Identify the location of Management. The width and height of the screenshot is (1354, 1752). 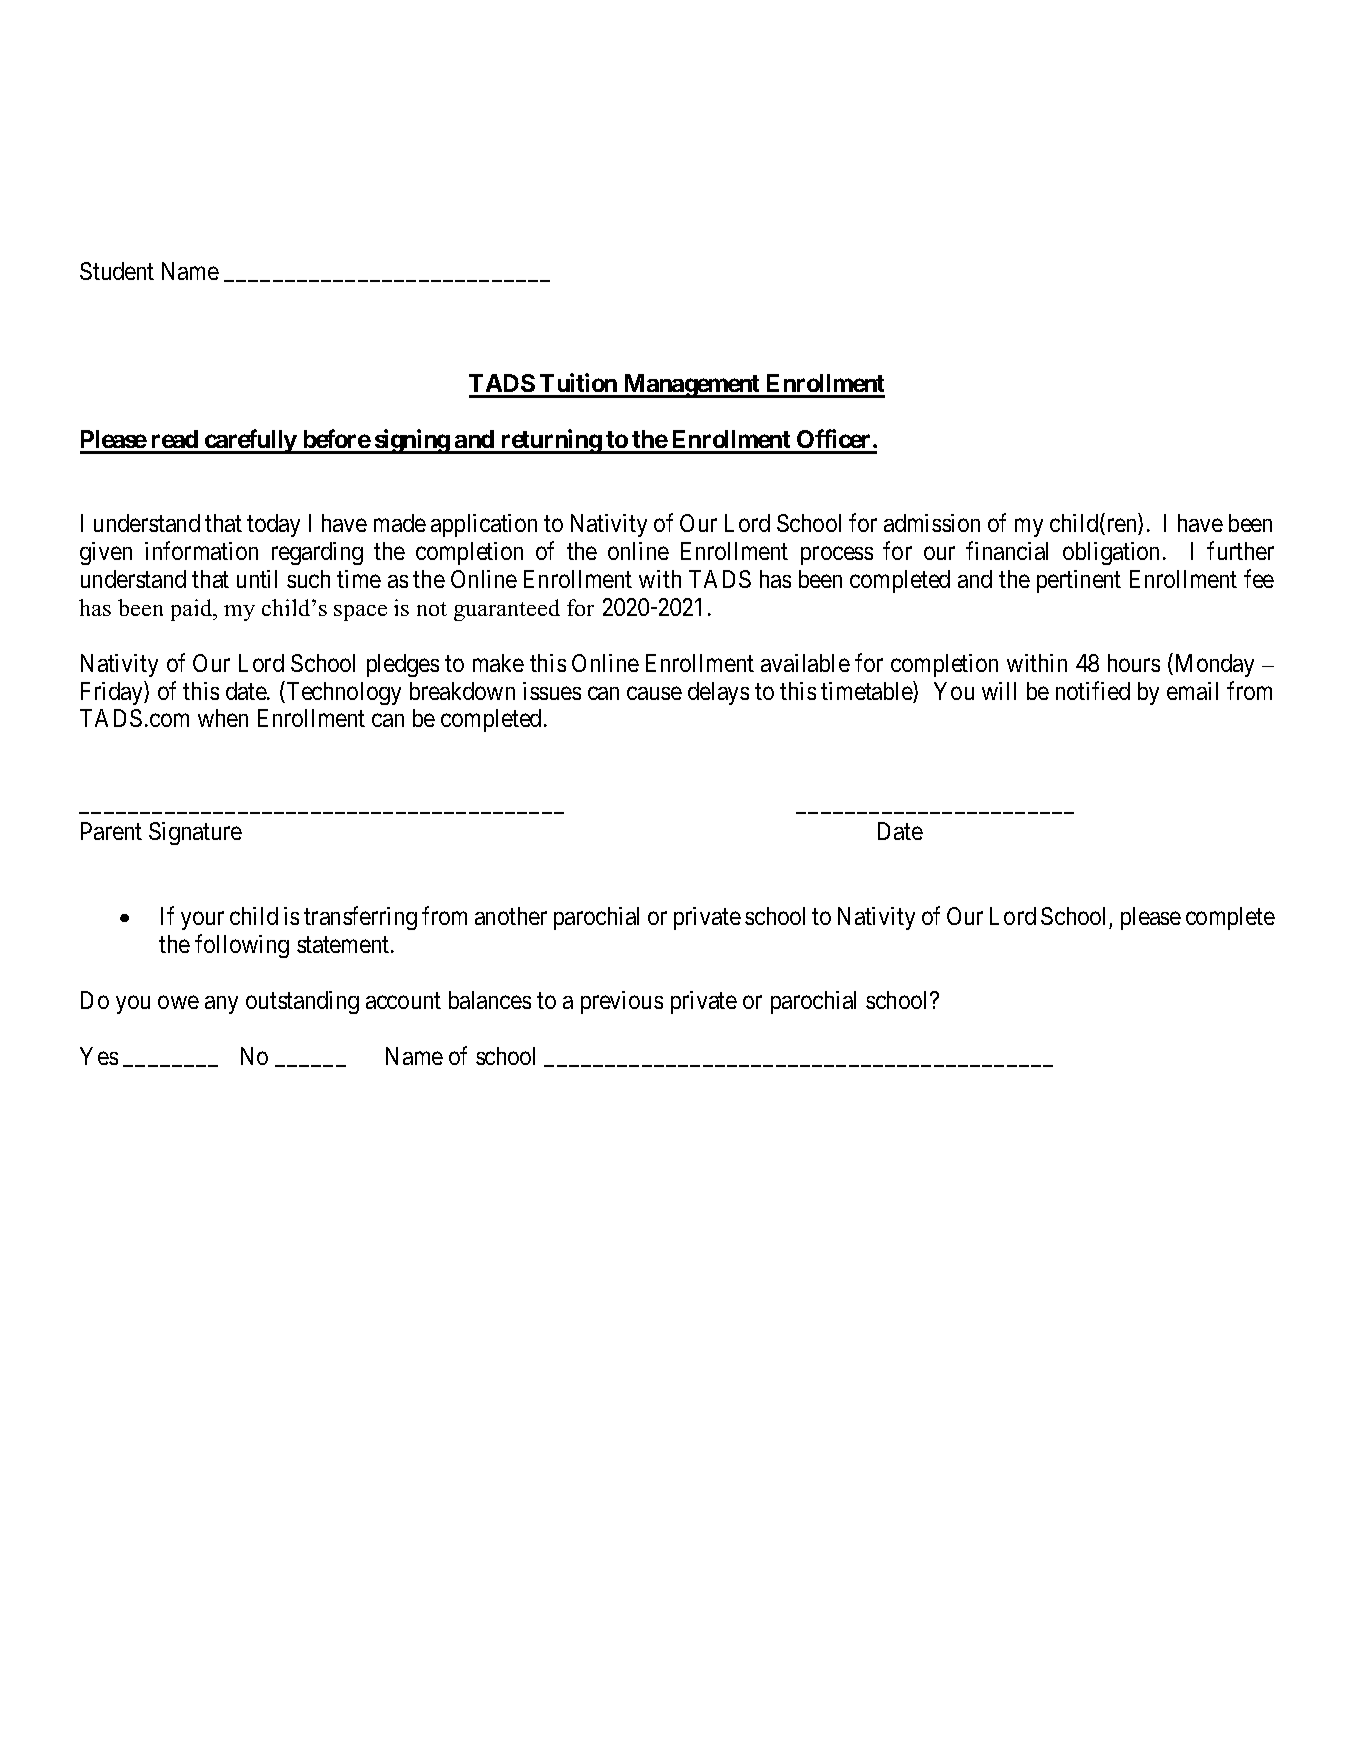
(691, 386).
